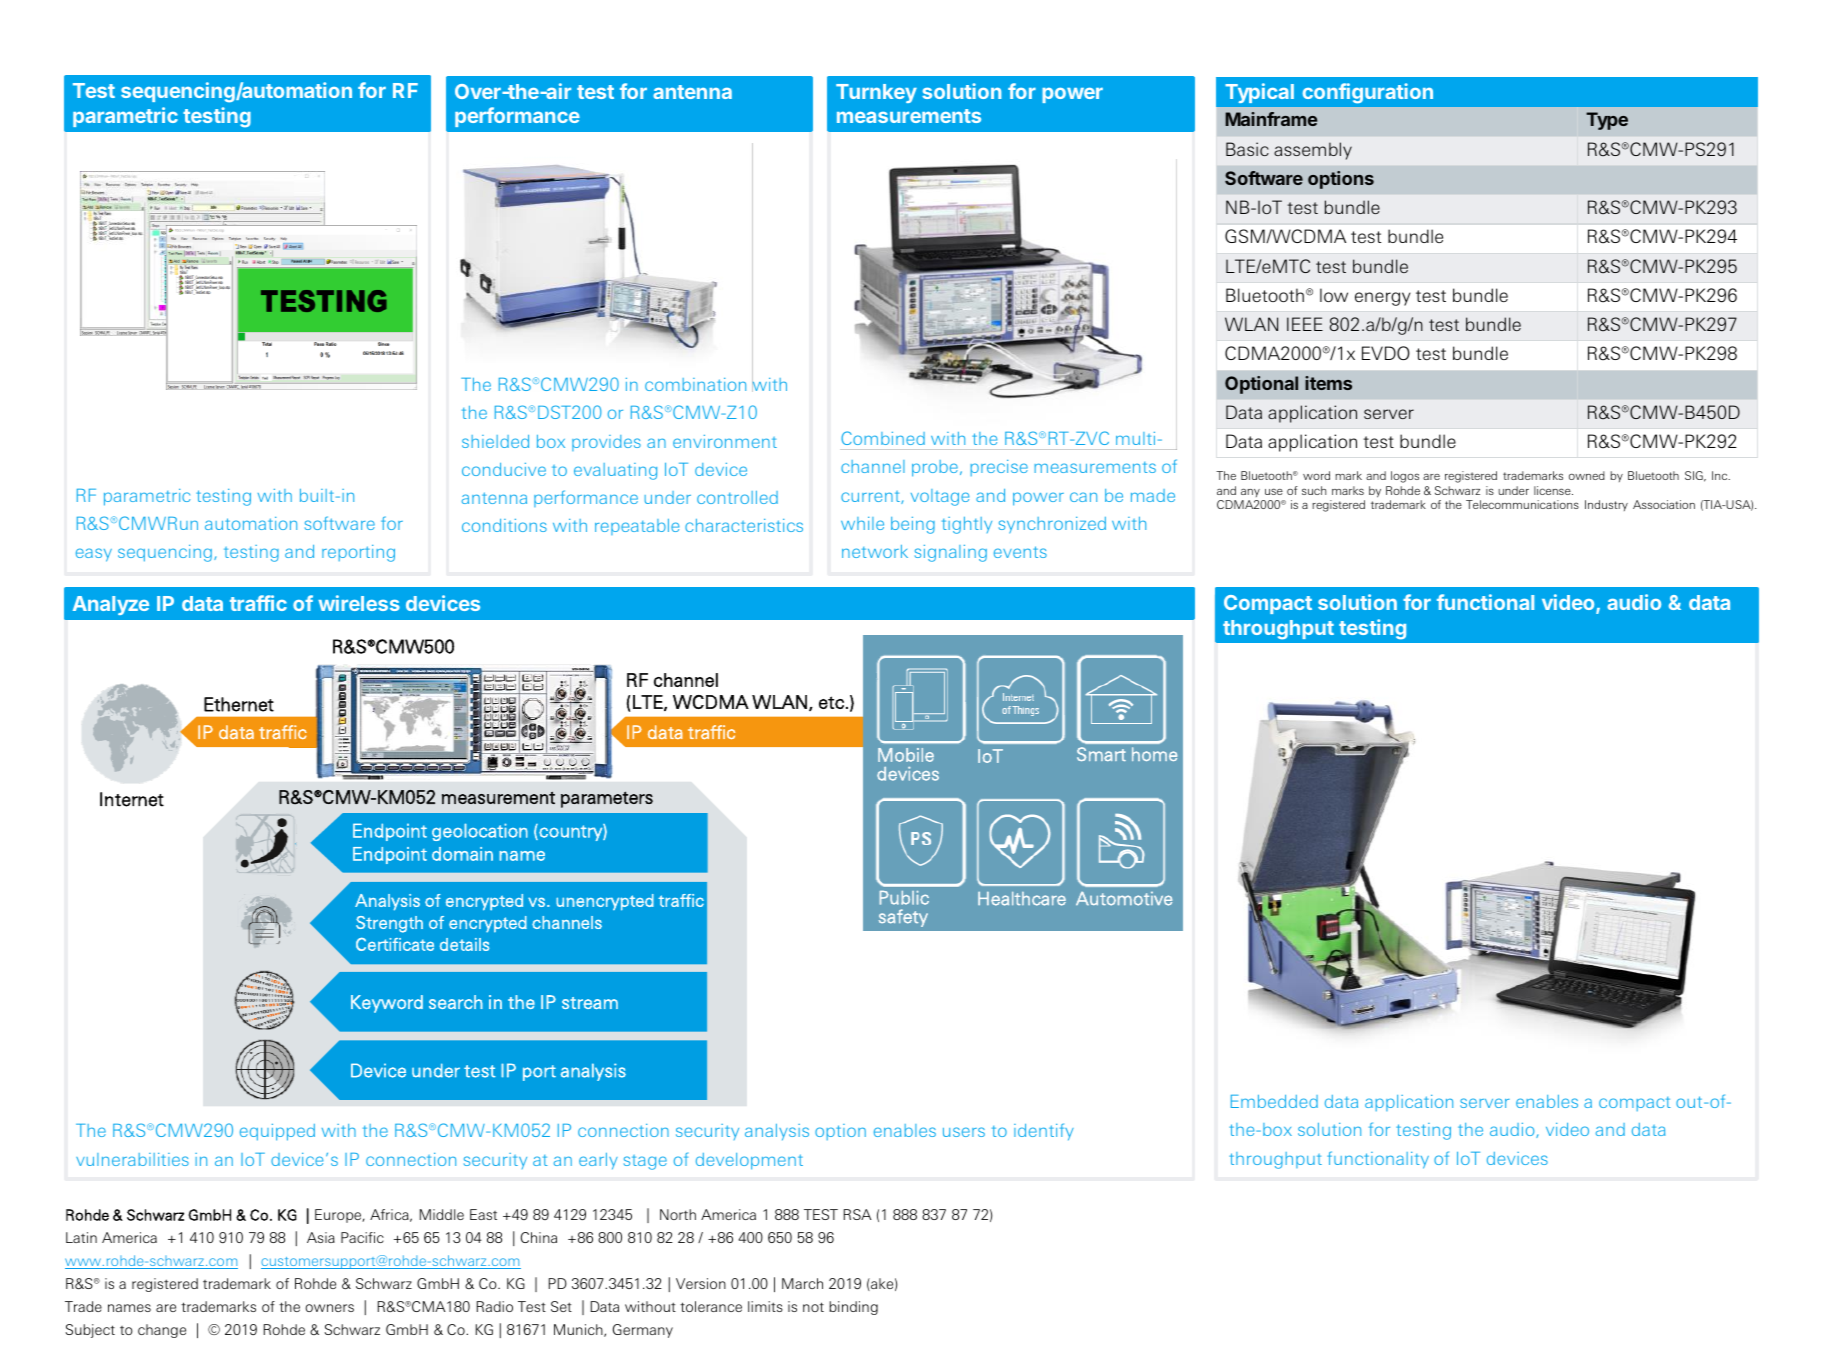 This page has height=1368, width=1825. What do you see at coordinates (1247, 149) in the page?
I see `Basic` at bounding box center [1247, 149].
